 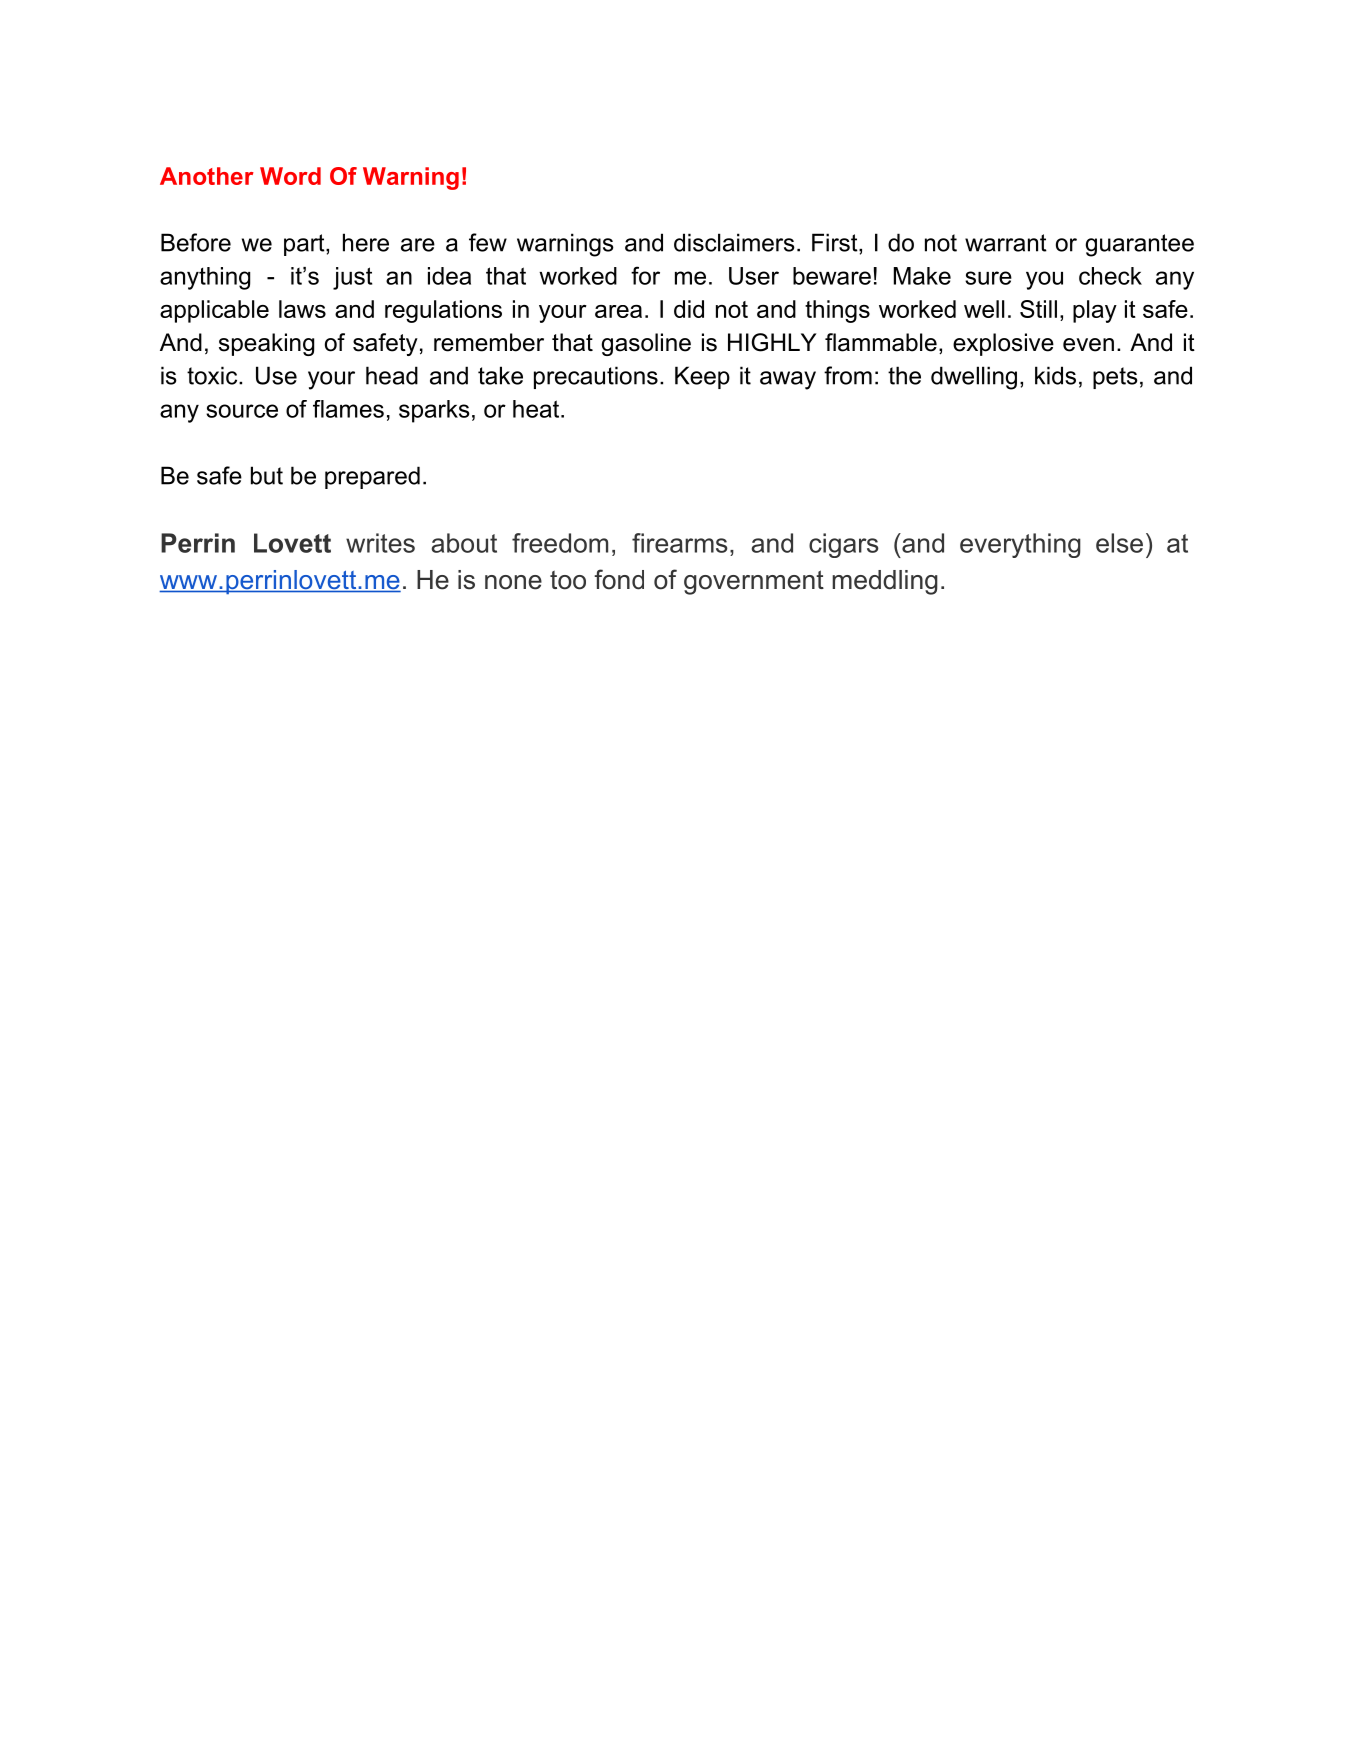 I want to click on Word, so click(x=290, y=176).
